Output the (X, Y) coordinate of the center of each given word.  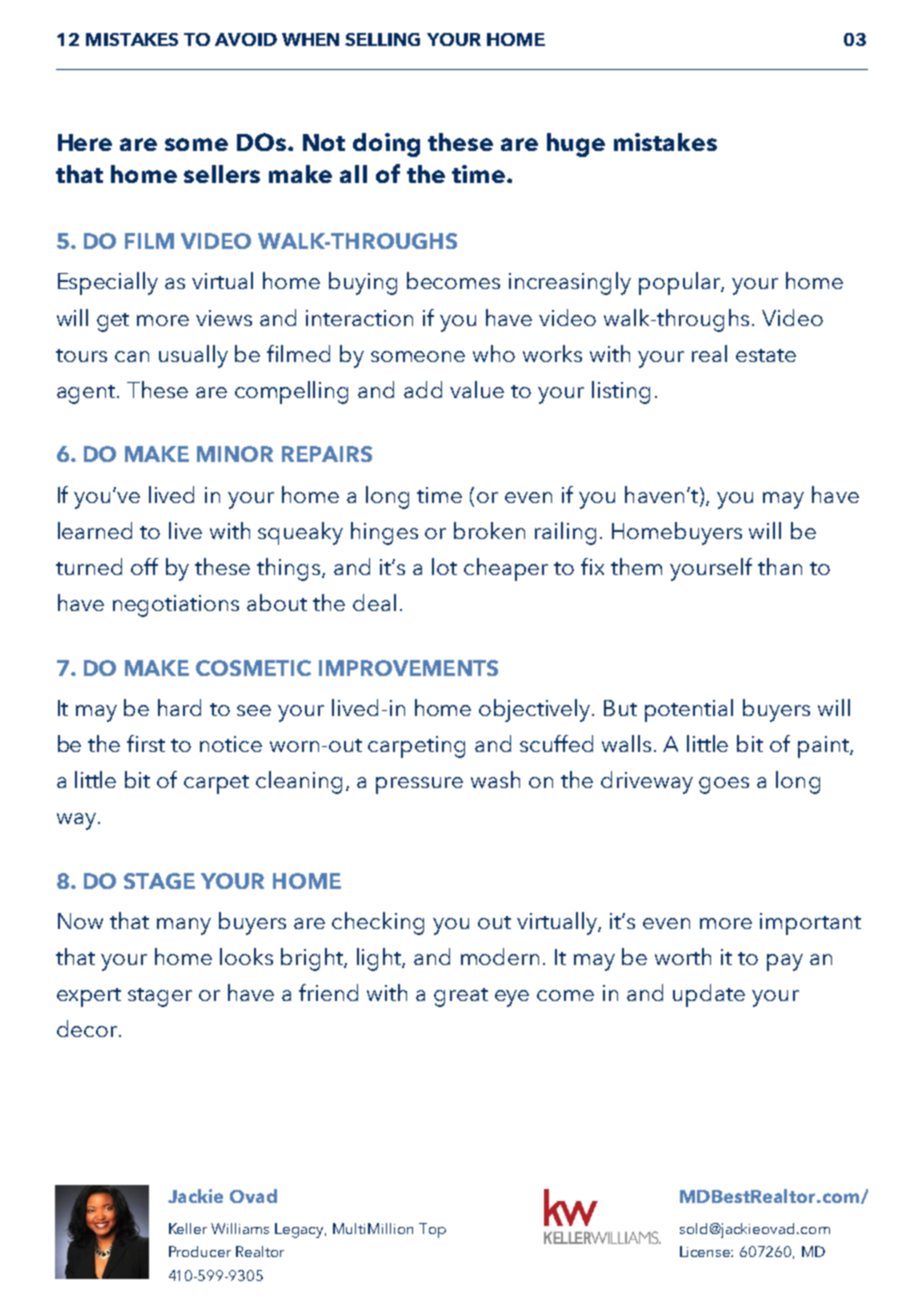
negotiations (176, 606)
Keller (188, 1228)
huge (576, 145)
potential (689, 710)
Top (432, 1230)
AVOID (246, 39)
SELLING (382, 39)
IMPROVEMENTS (408, 668)
